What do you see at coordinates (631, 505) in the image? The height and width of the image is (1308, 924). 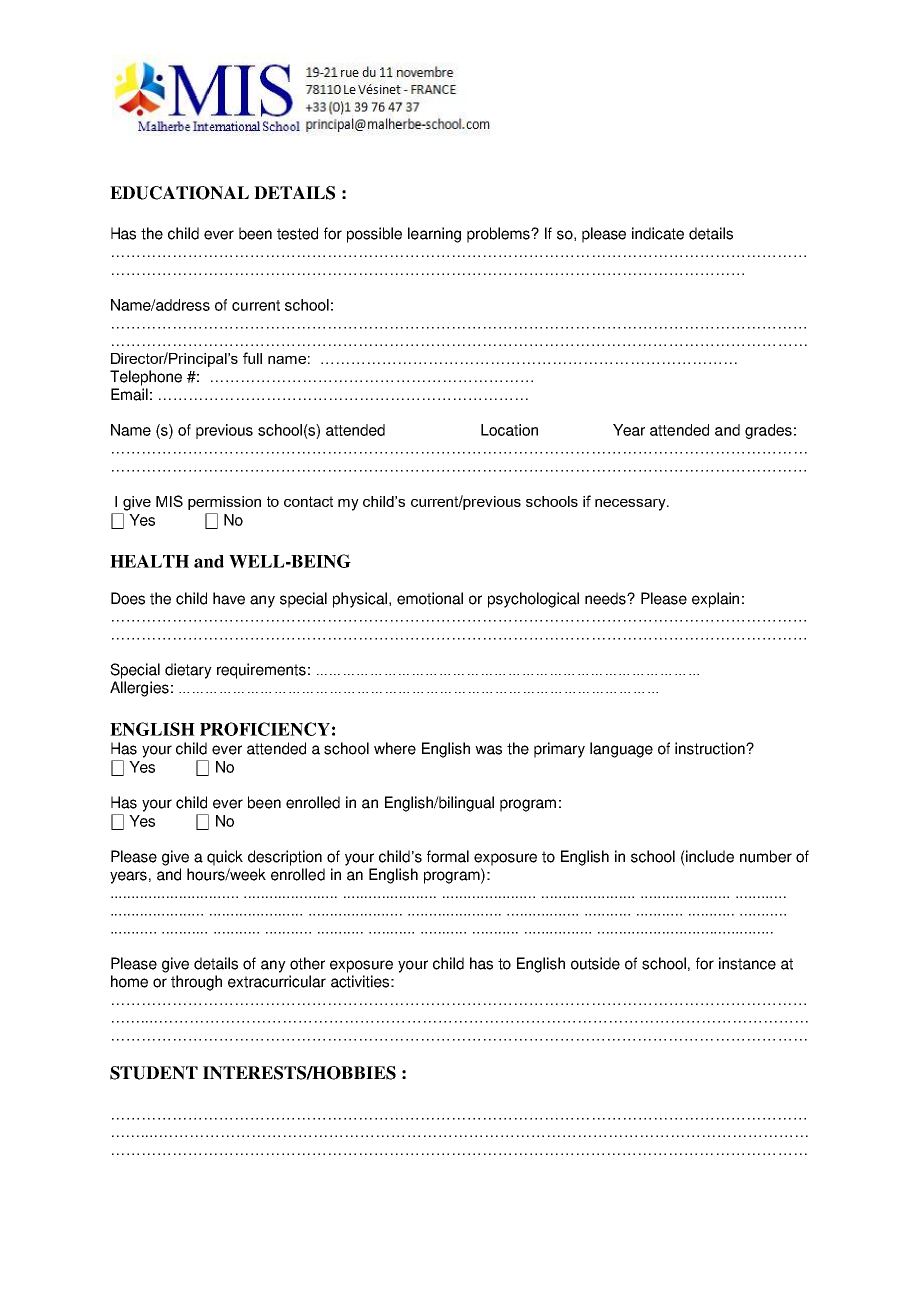 I see `necessary` at bounding box center [631, 505].
